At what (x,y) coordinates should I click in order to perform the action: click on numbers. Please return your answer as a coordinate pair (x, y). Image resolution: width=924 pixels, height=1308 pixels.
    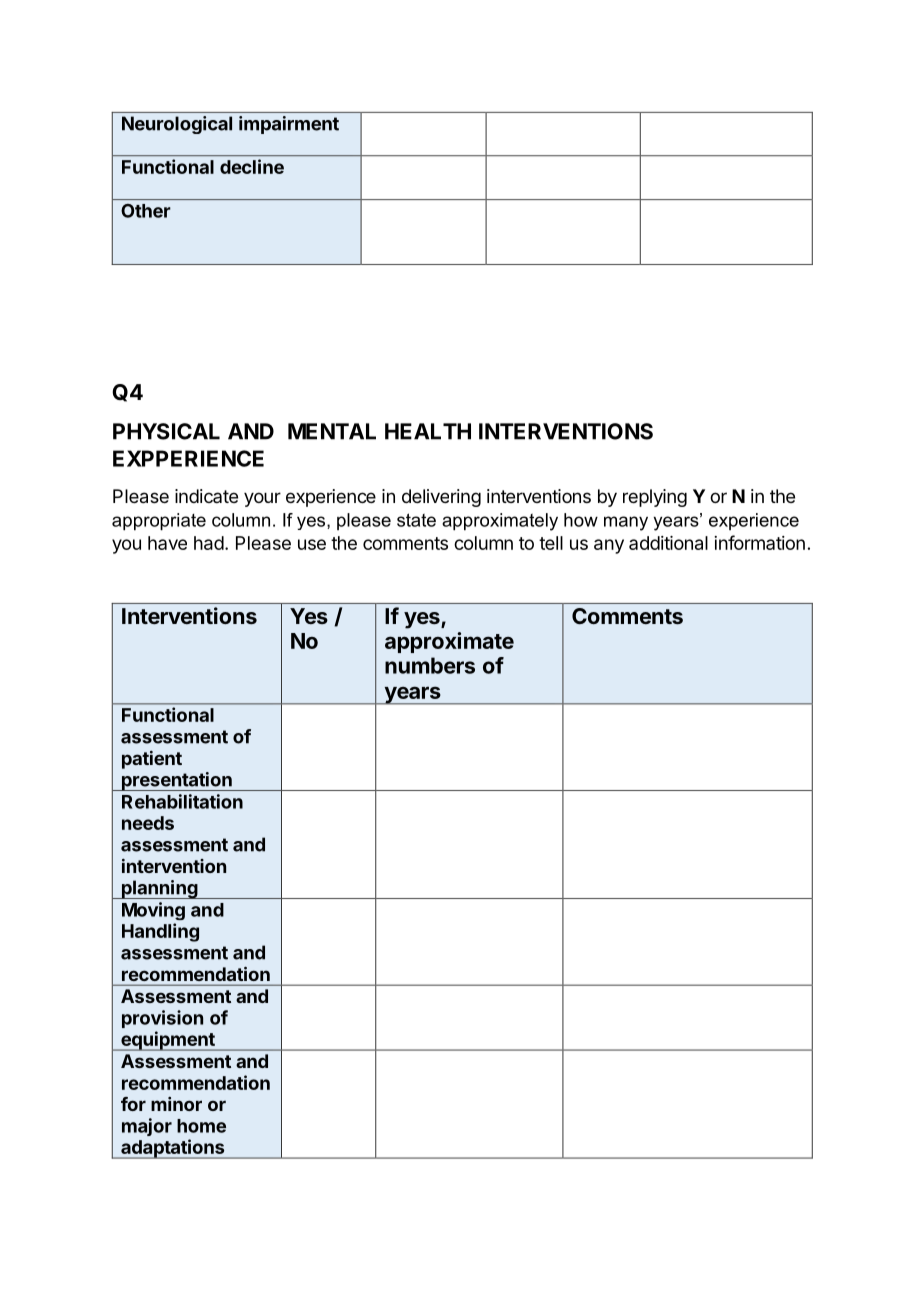
    Looking at the image, I should click on (430, 665).
